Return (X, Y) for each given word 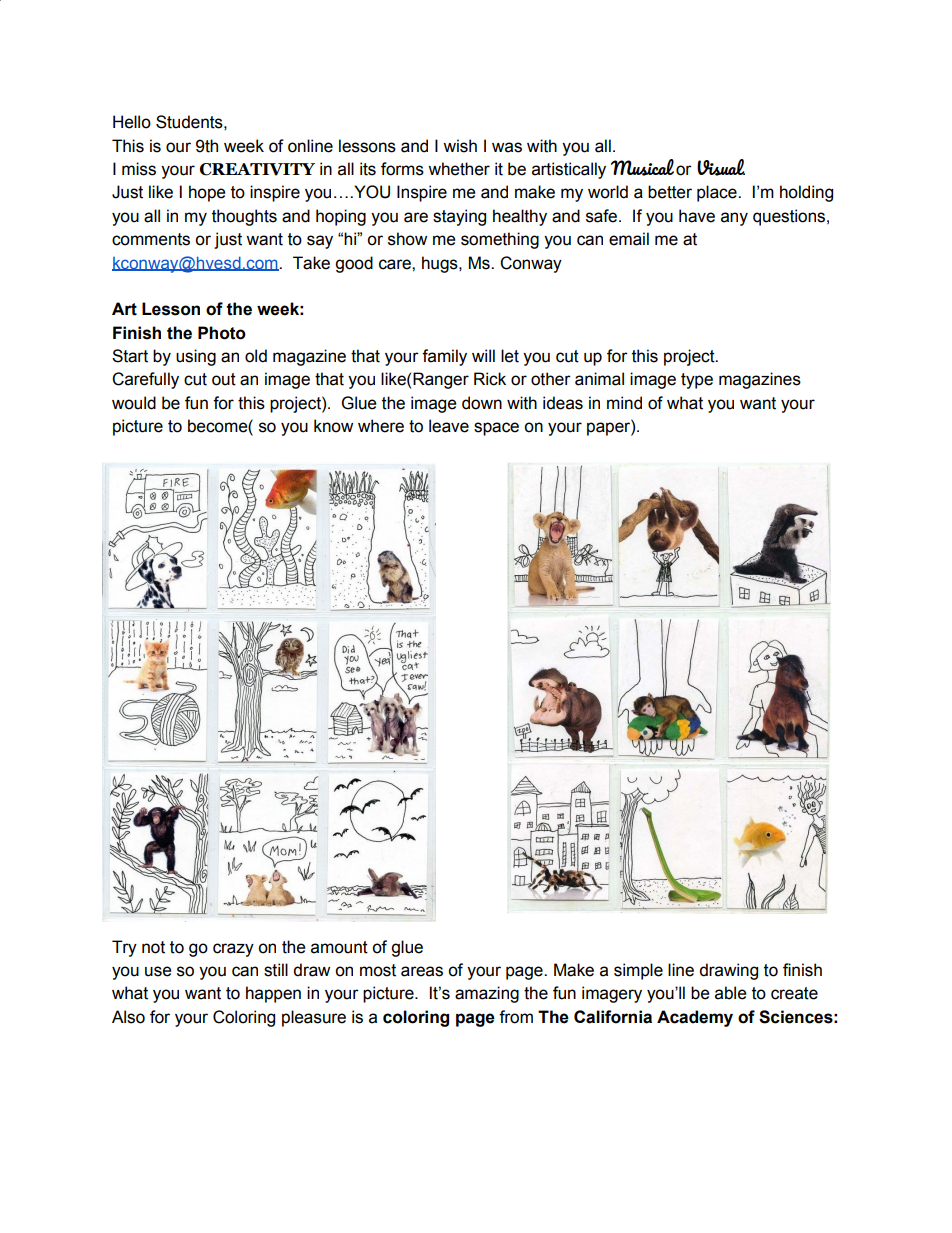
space (496, 429)
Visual (721, 167)
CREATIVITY (257, 169)
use (158, 971)
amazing (487, 994)
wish (460, 146)
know (333, 426)
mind (624, 403)
